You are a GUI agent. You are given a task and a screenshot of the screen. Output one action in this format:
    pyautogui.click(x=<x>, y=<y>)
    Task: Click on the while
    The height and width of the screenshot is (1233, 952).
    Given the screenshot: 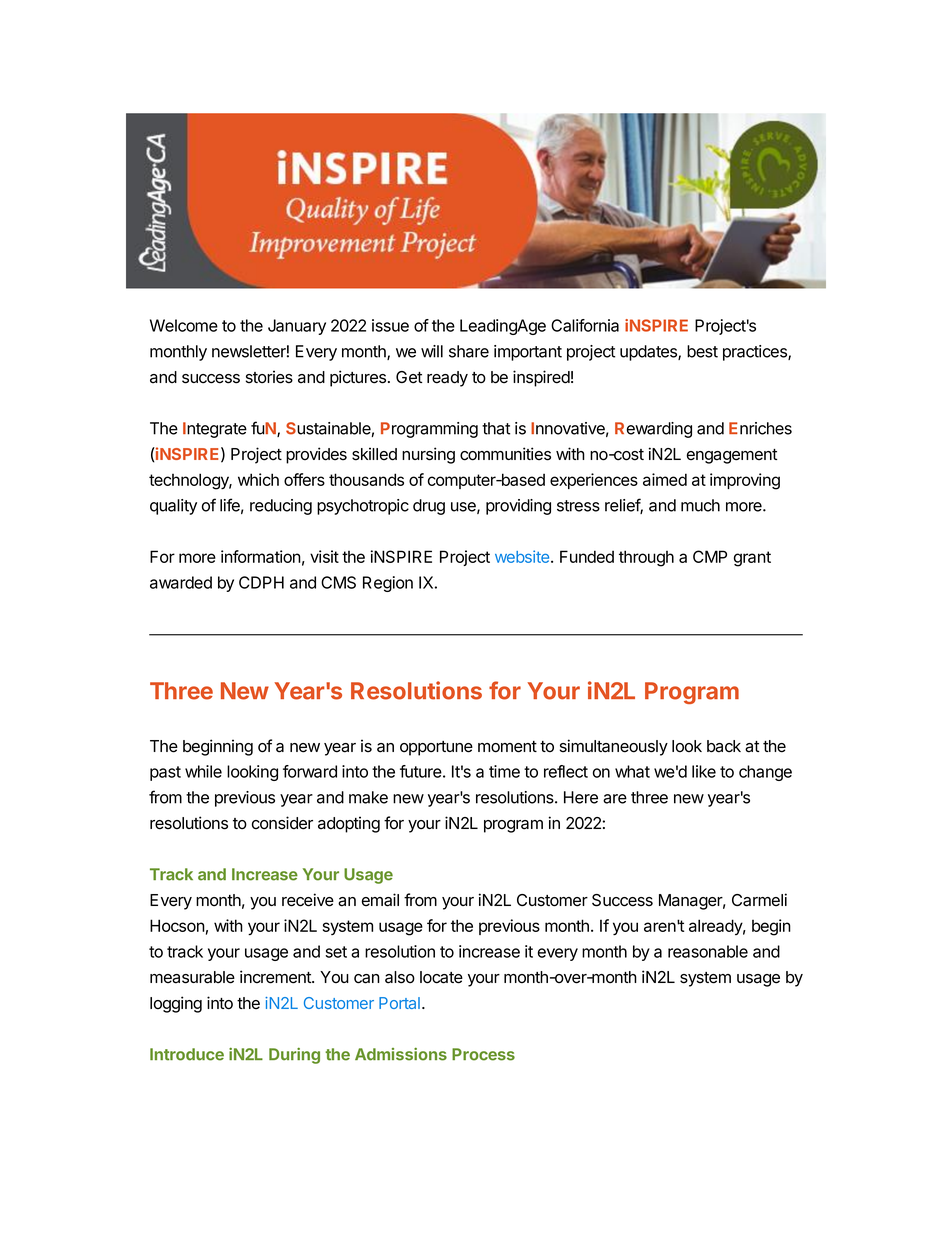 What is the action you would take?
    pyautogui.click(x=203, y=771)
